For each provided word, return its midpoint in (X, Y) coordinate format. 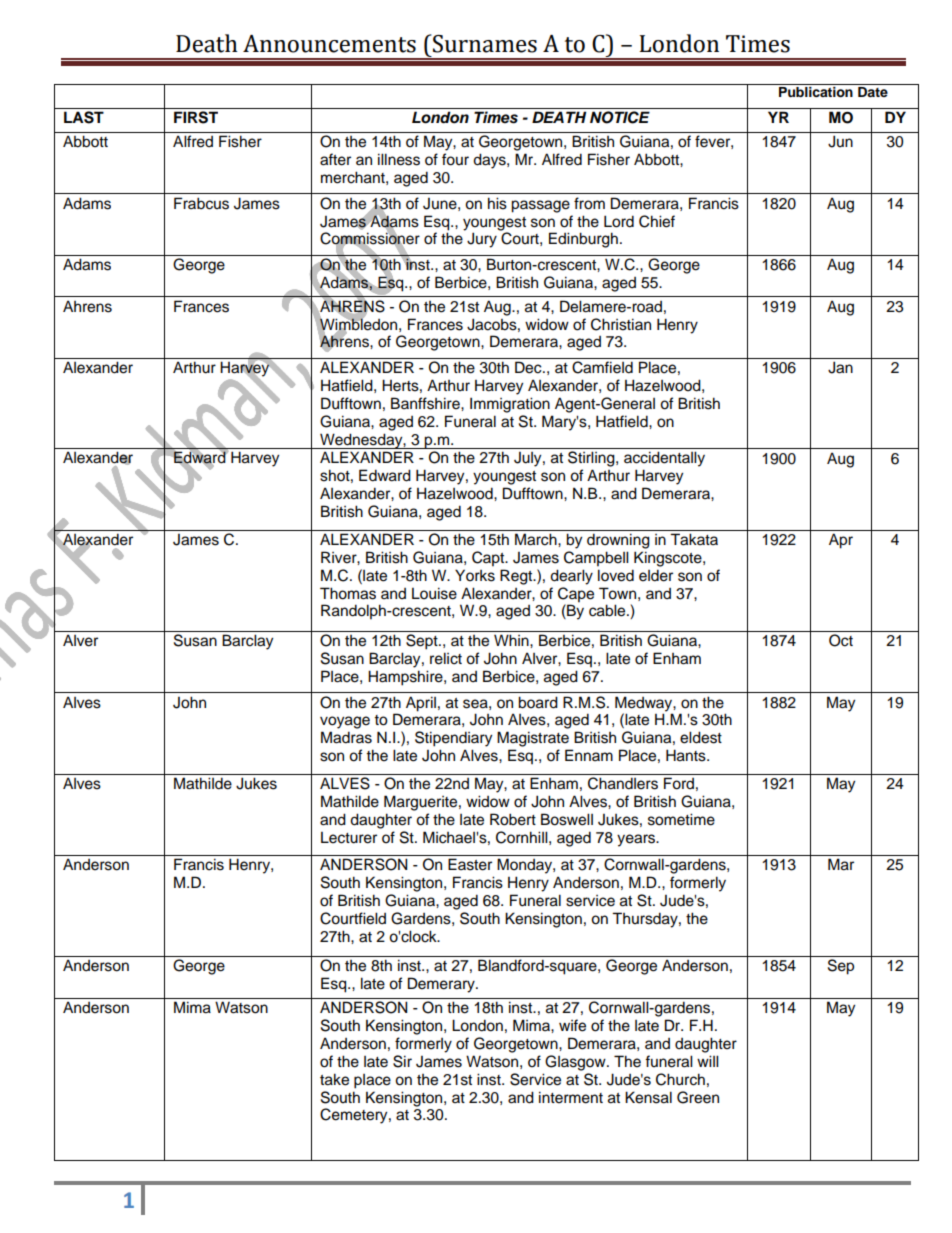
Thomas (348, 593)
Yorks (475, 575)
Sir (402, 1061)
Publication (816, 92)
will (708, 1061)
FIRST (196, 117)
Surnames (484, 43)
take (334, 1079)
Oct (841, 640)
